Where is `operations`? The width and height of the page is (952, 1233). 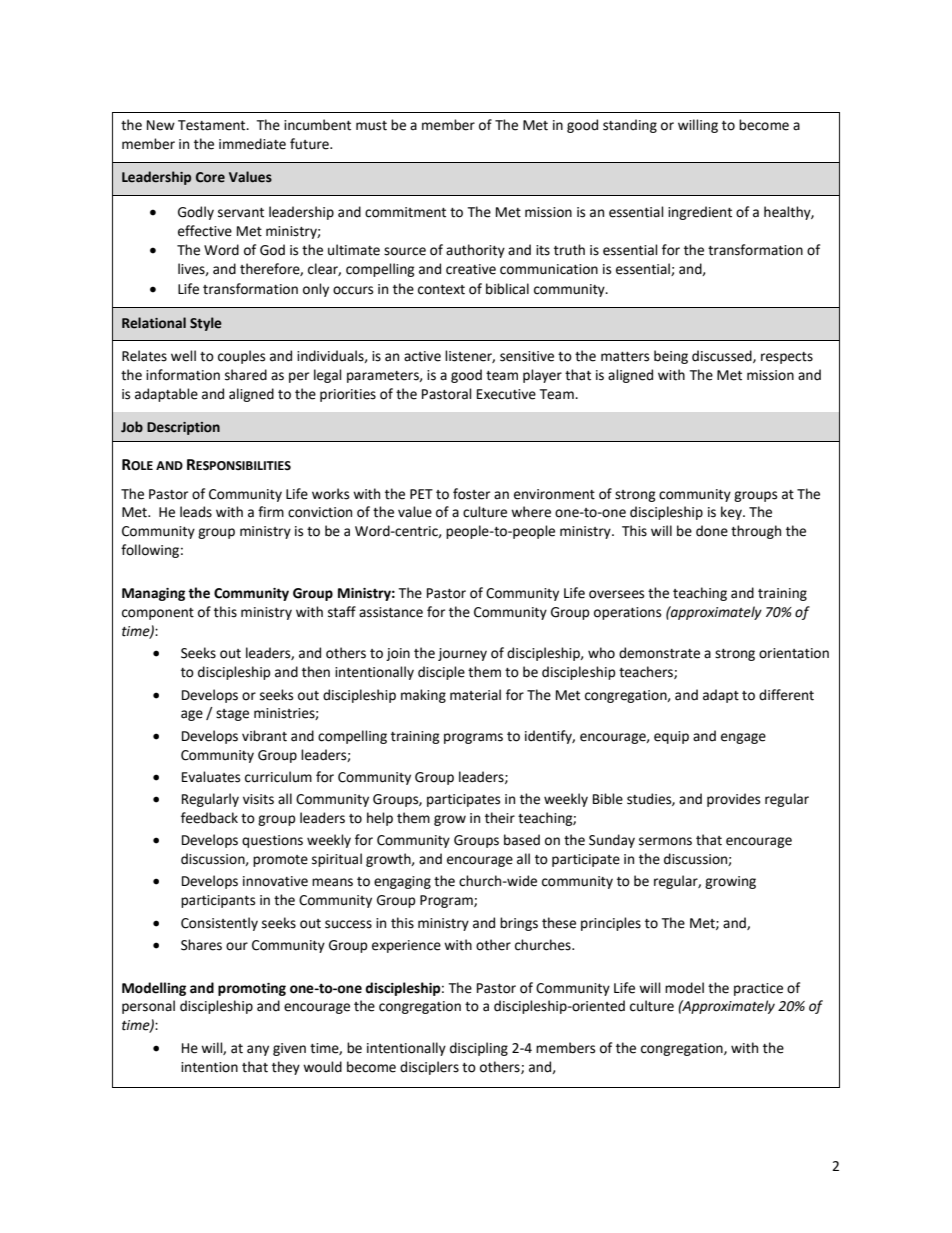
operations is located at coordinates (627, 613).
